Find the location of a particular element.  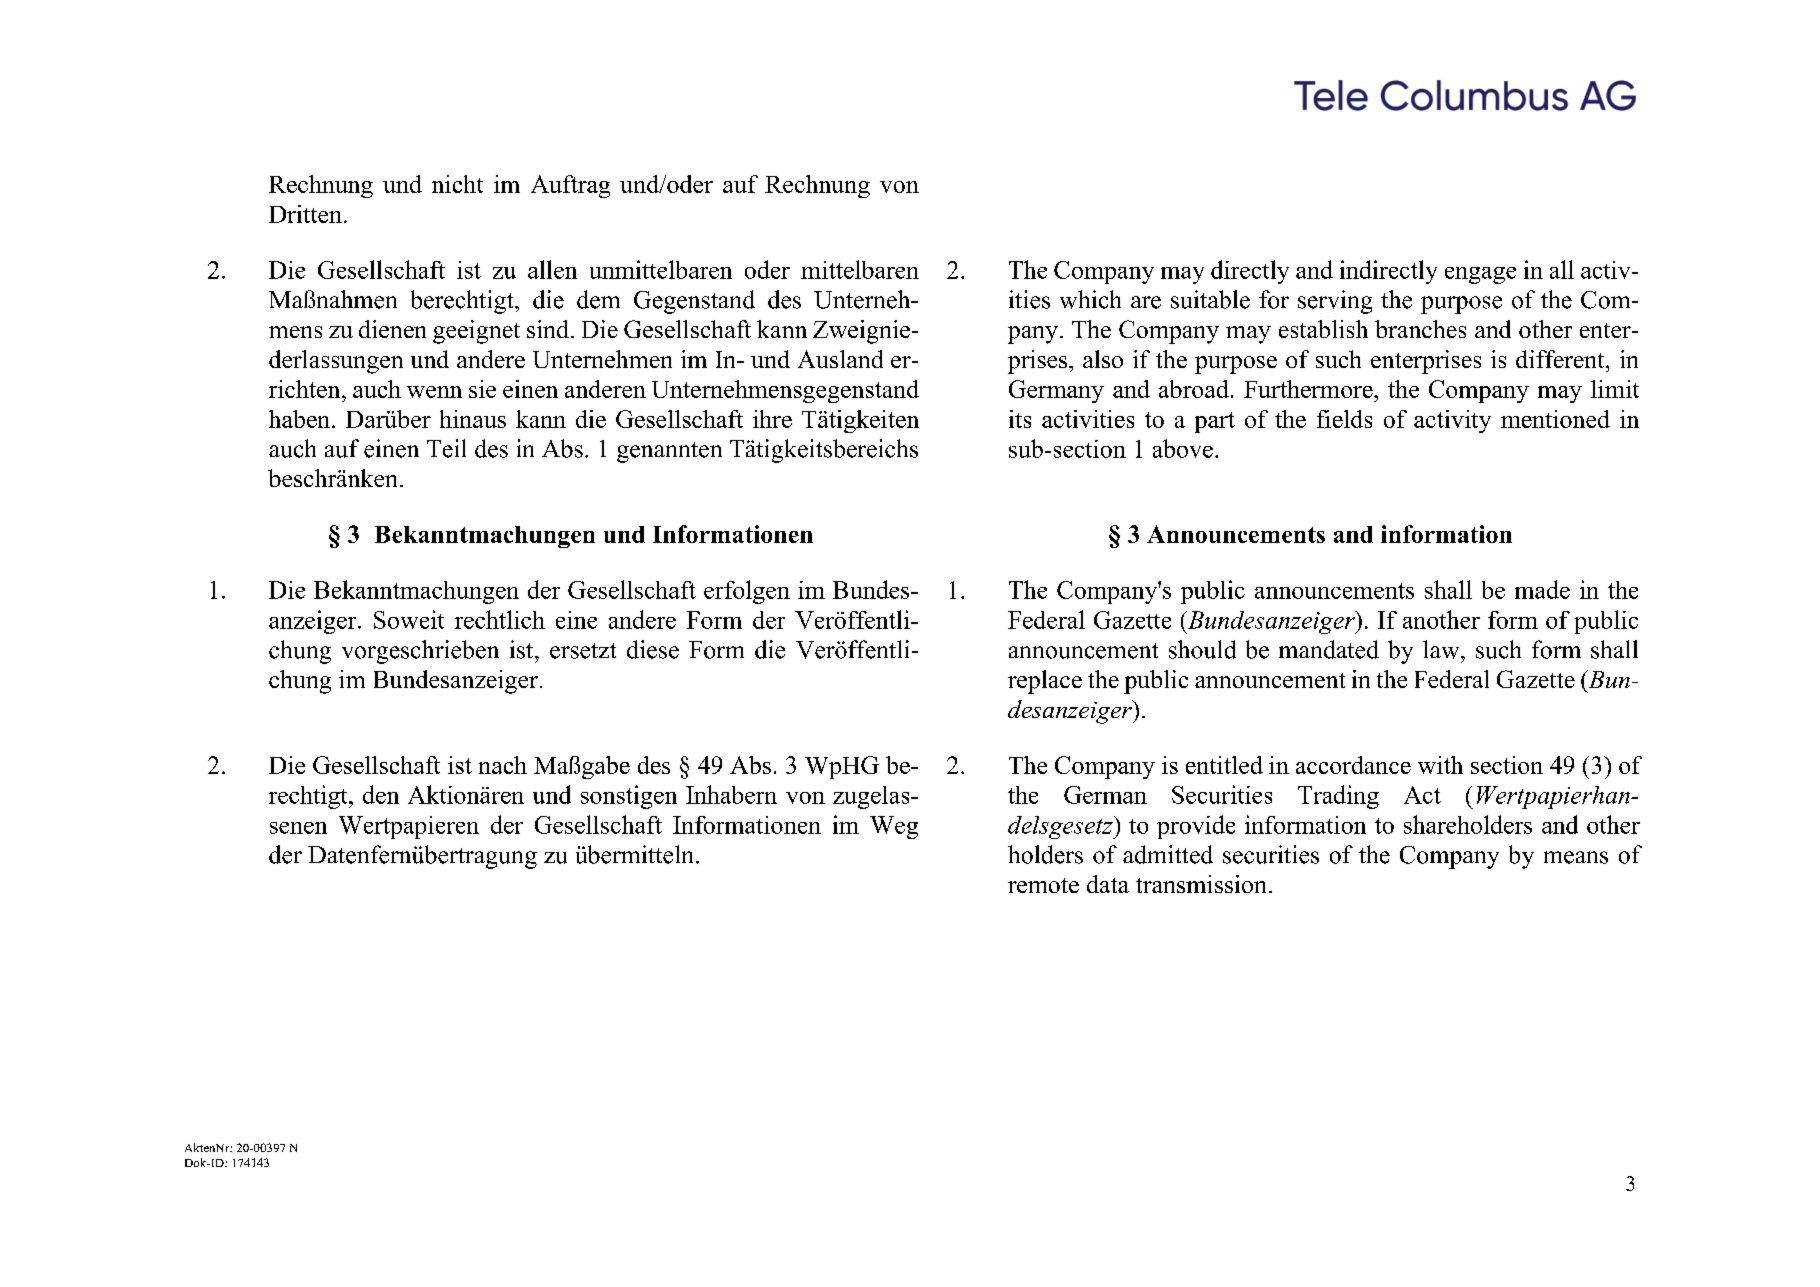

haben is located at coordinates (301, 419).
